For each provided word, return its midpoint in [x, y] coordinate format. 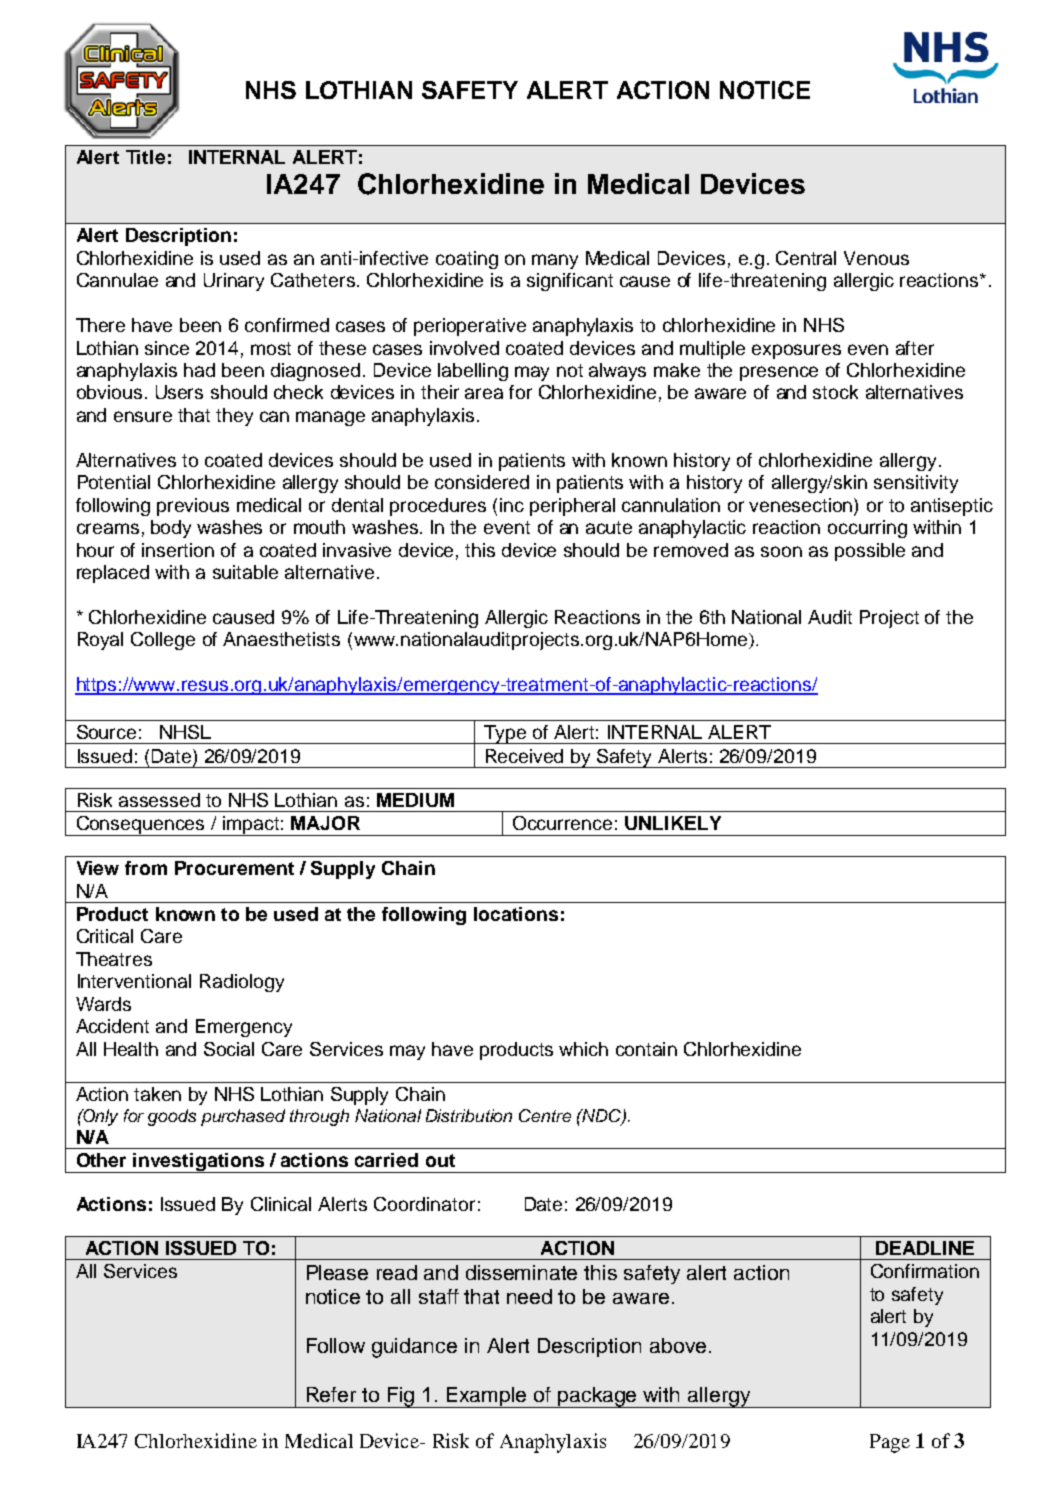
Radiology [242, 983]
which [583, 1049]
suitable [245, 572]
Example [487, 1397]
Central [806, 258]
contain [646, 1049]
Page [890, 1443]
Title [145, 157]
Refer [331, 1394]
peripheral [572, 507]
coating [467, 260]
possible [870, 552]
